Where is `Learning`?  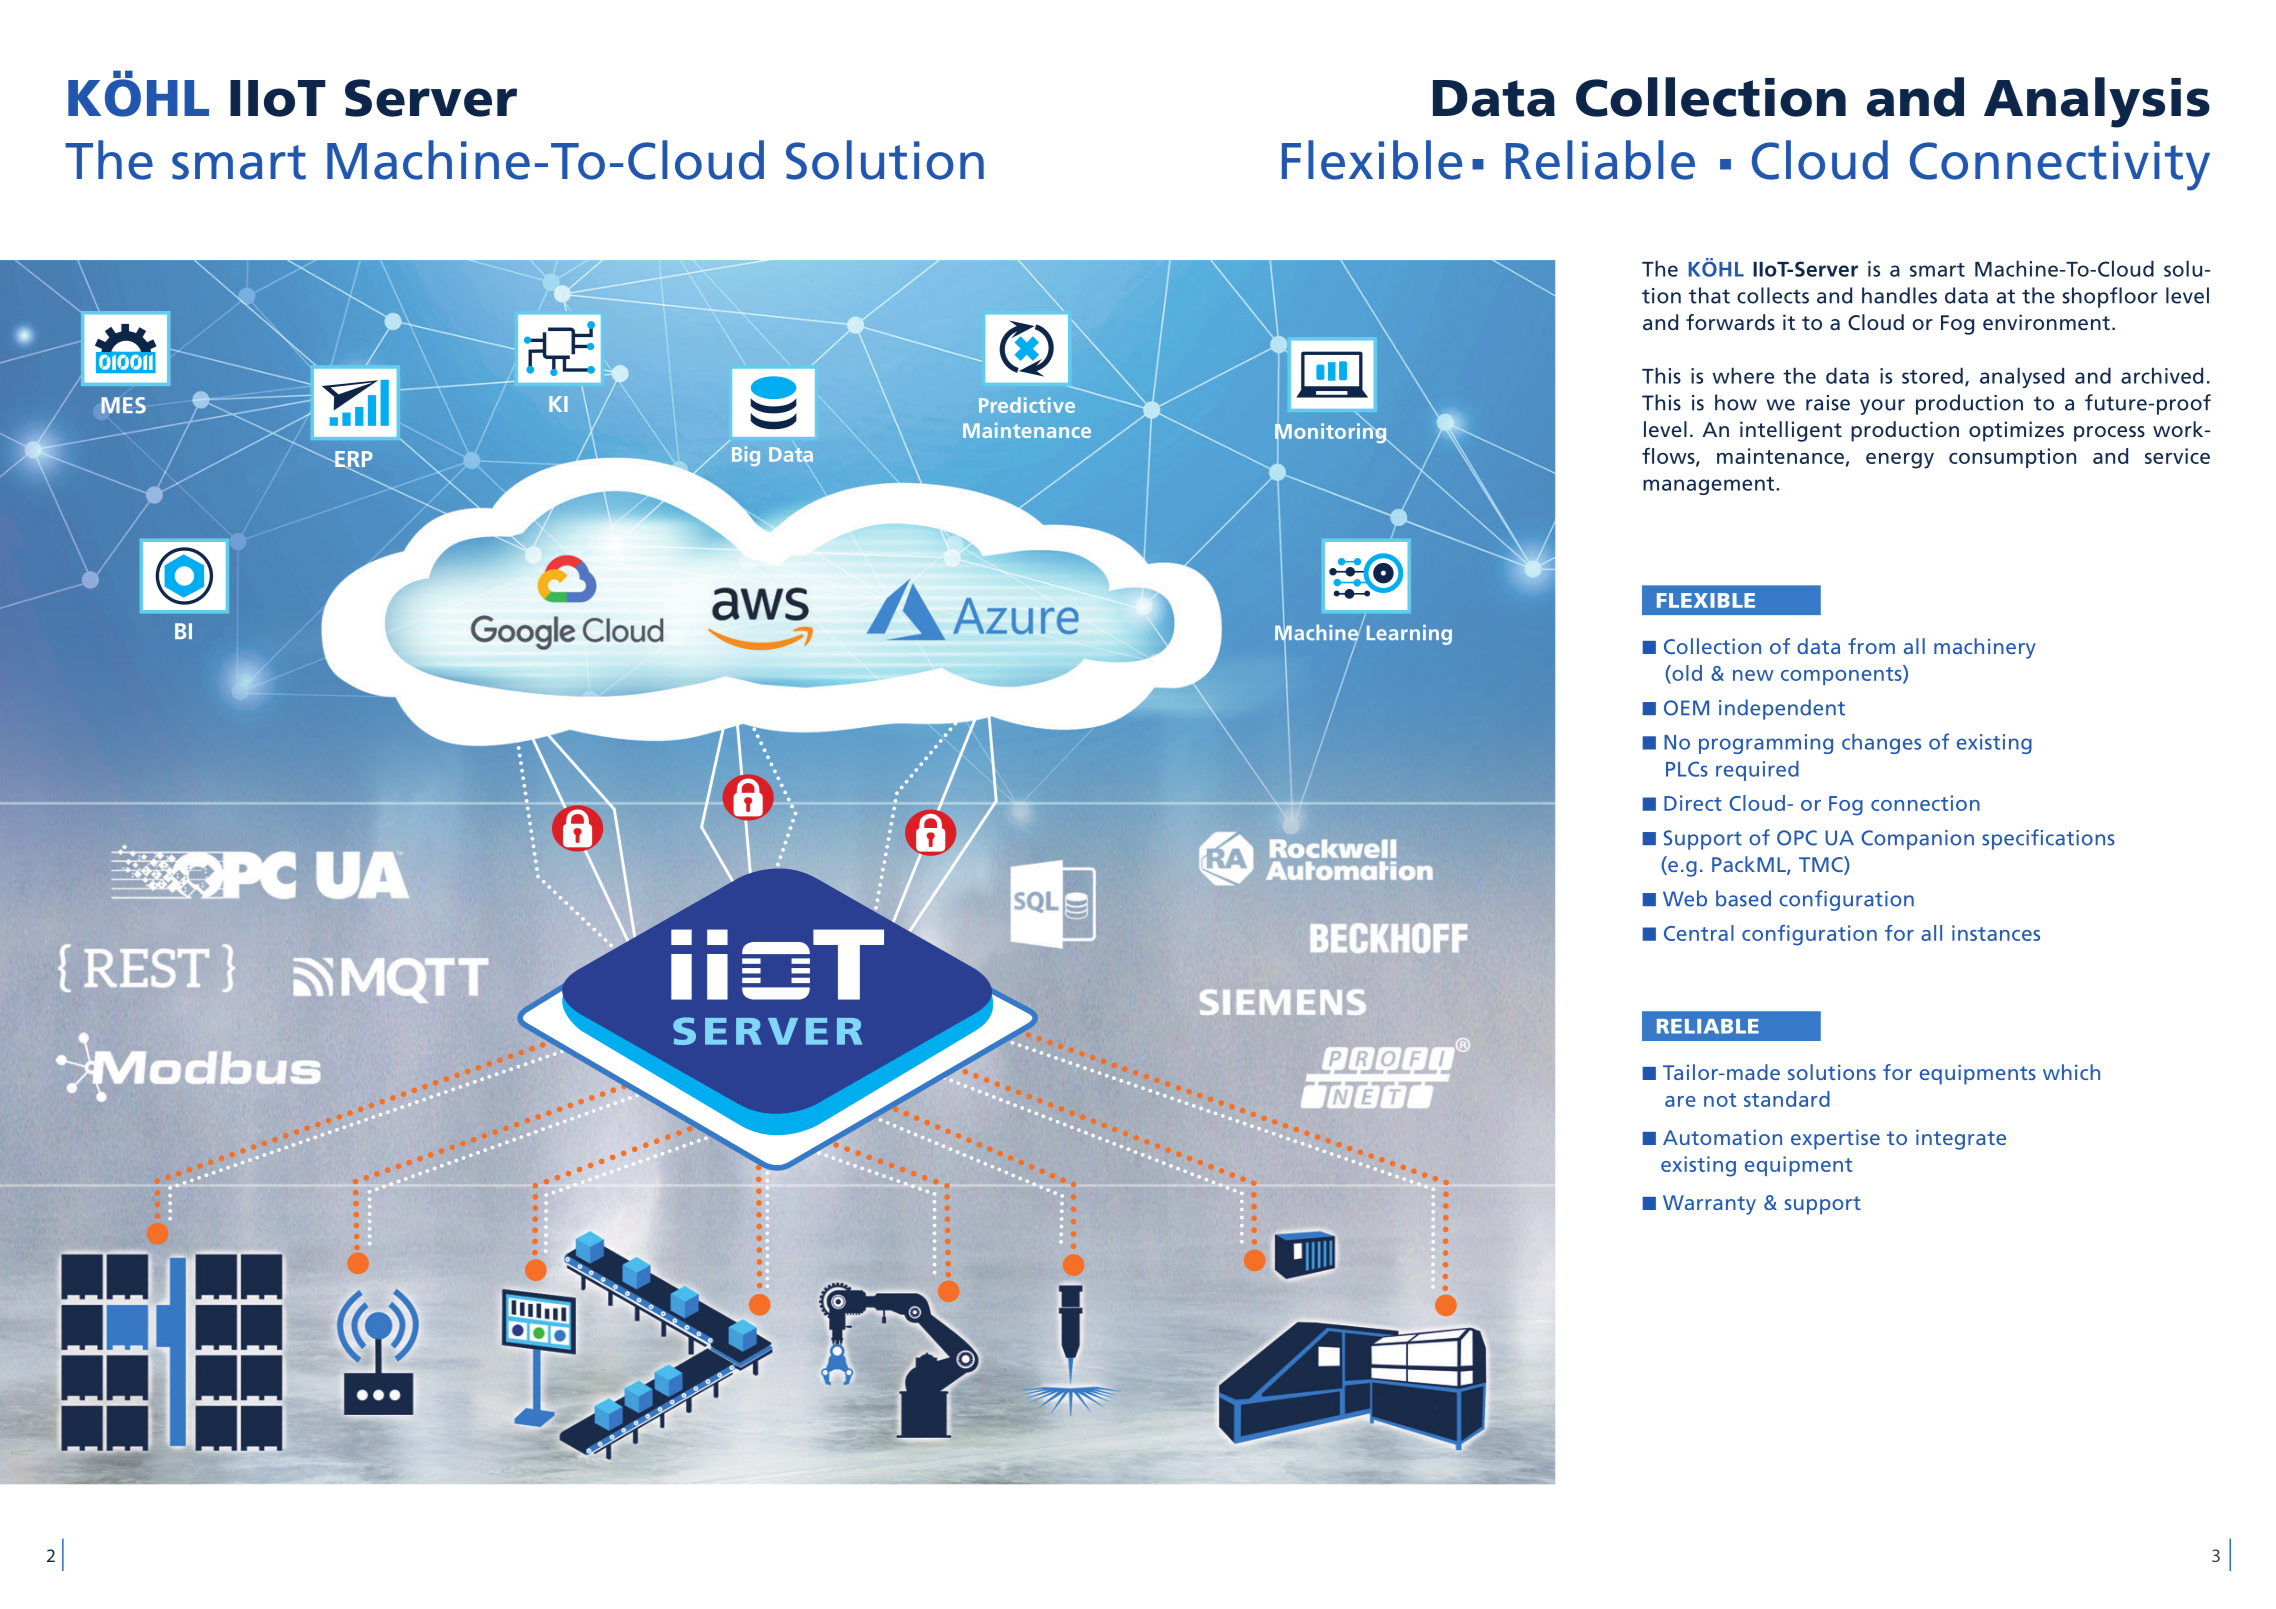 Learning is located at coordinates (1409, 635).
